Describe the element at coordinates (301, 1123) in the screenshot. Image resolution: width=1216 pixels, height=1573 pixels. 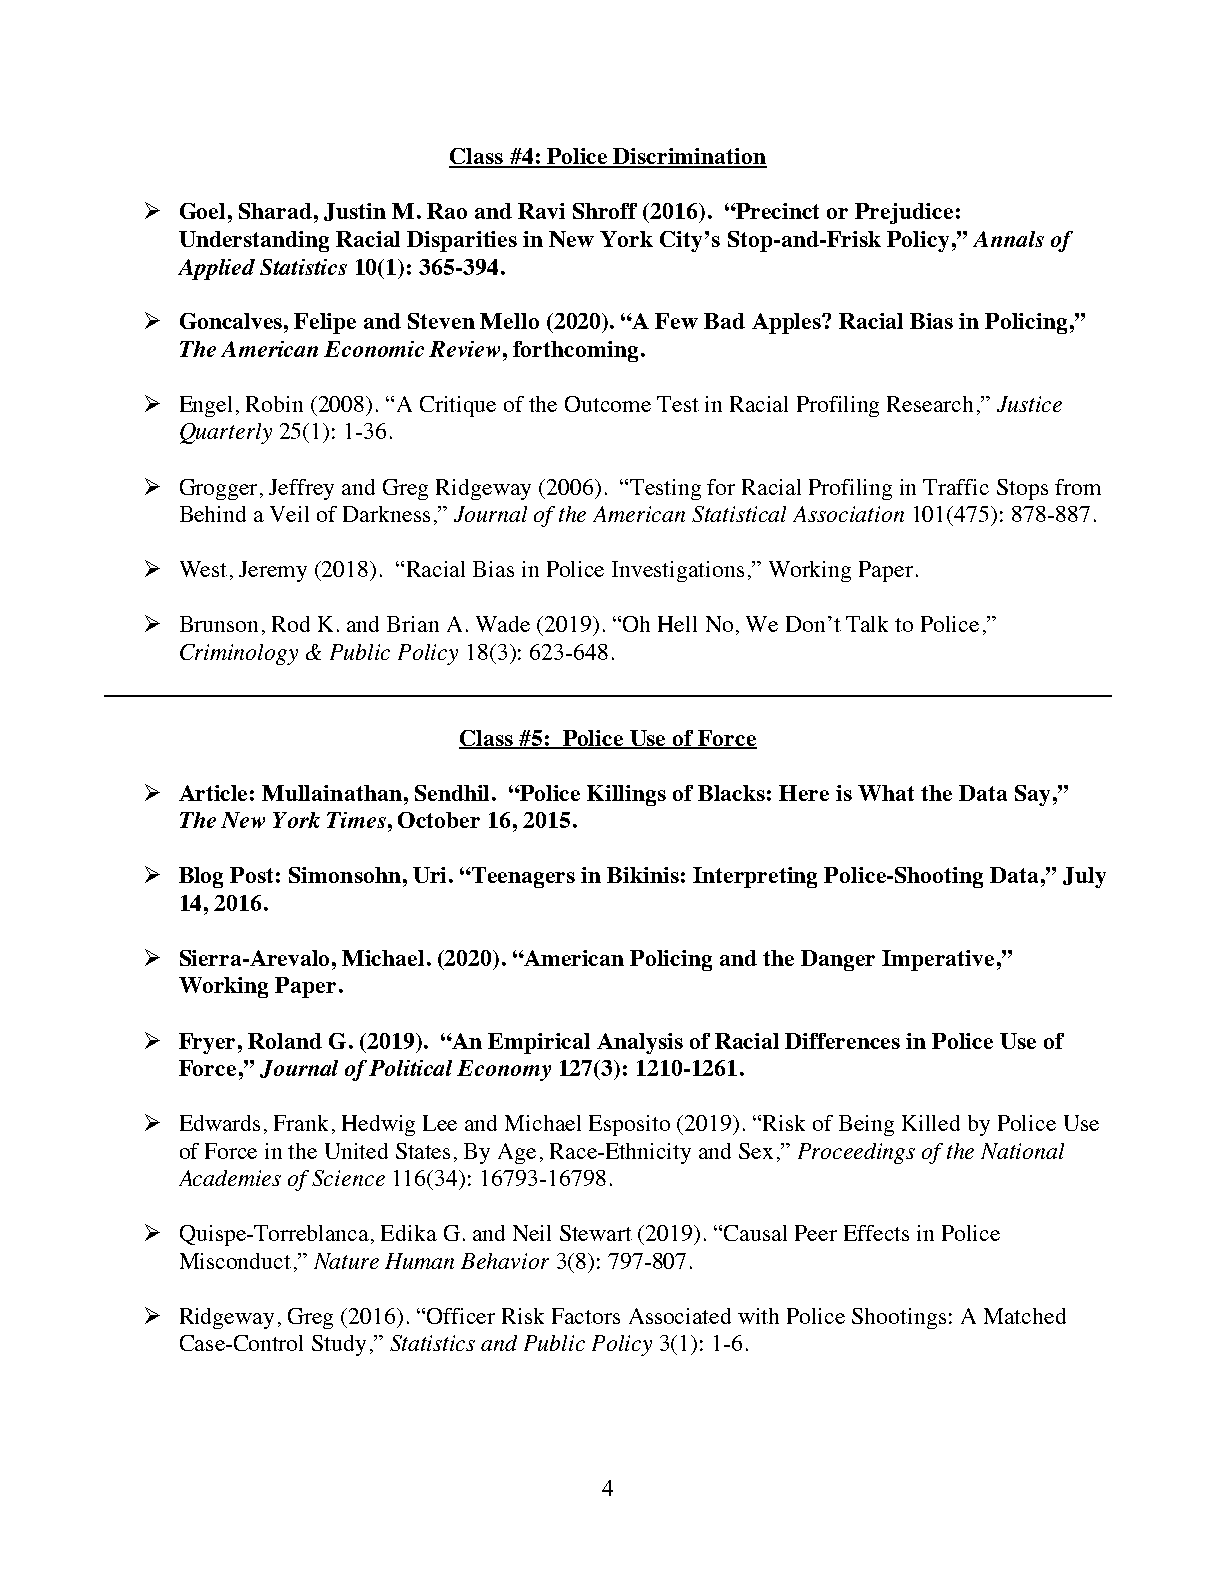
I see `Frank` at that location.
